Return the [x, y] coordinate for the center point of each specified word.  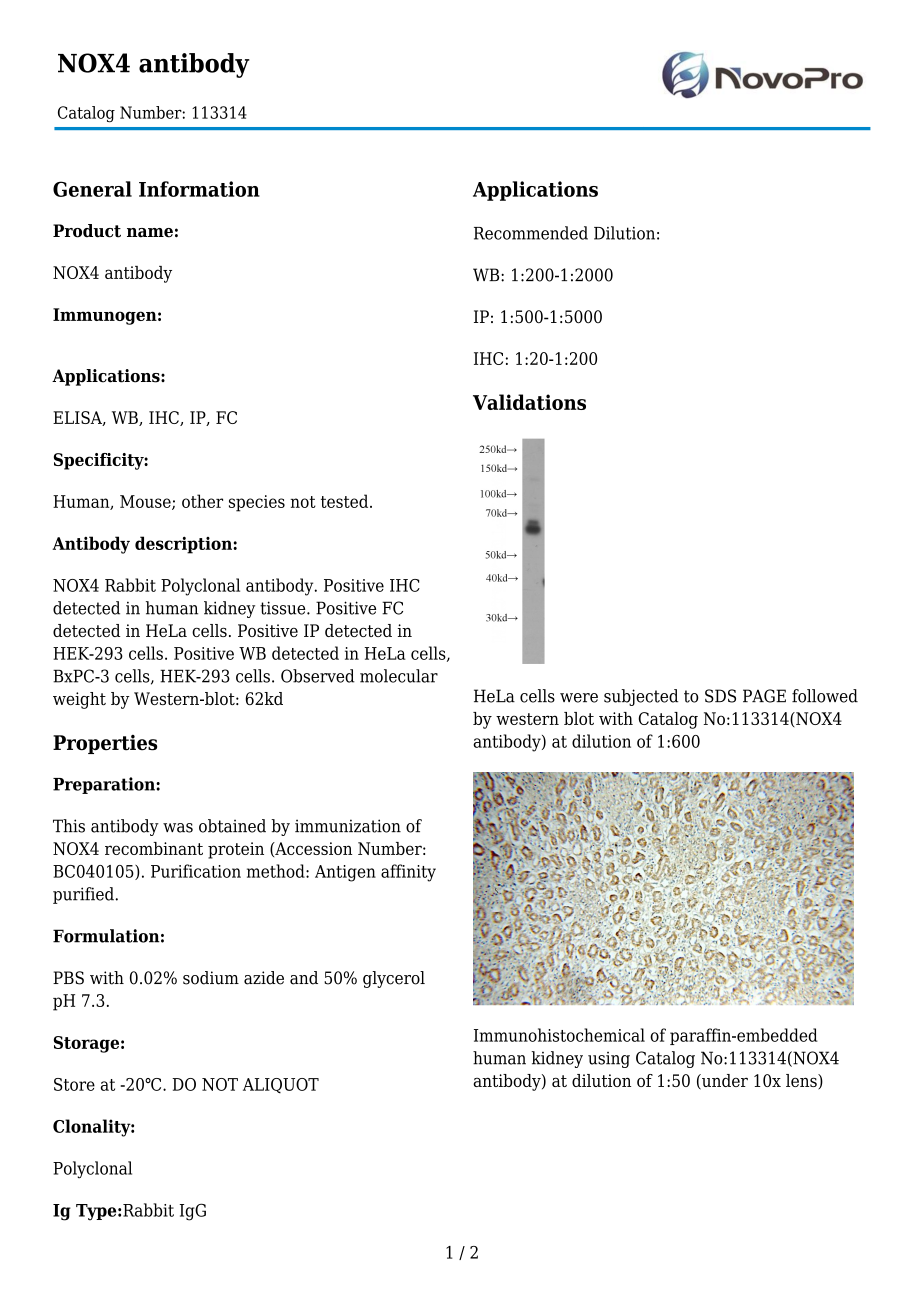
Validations [529, 402]
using [609, 1060]
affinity [408, 873]
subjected [641, 697]
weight [79, 700]
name [150, 233]
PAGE [764, 696]
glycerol [394, 979]
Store [74, 1084]
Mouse [146, 502]
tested [346, 501]
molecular [399, 676]
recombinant [154, 848]
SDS [720, 696]
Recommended [531, 233]
